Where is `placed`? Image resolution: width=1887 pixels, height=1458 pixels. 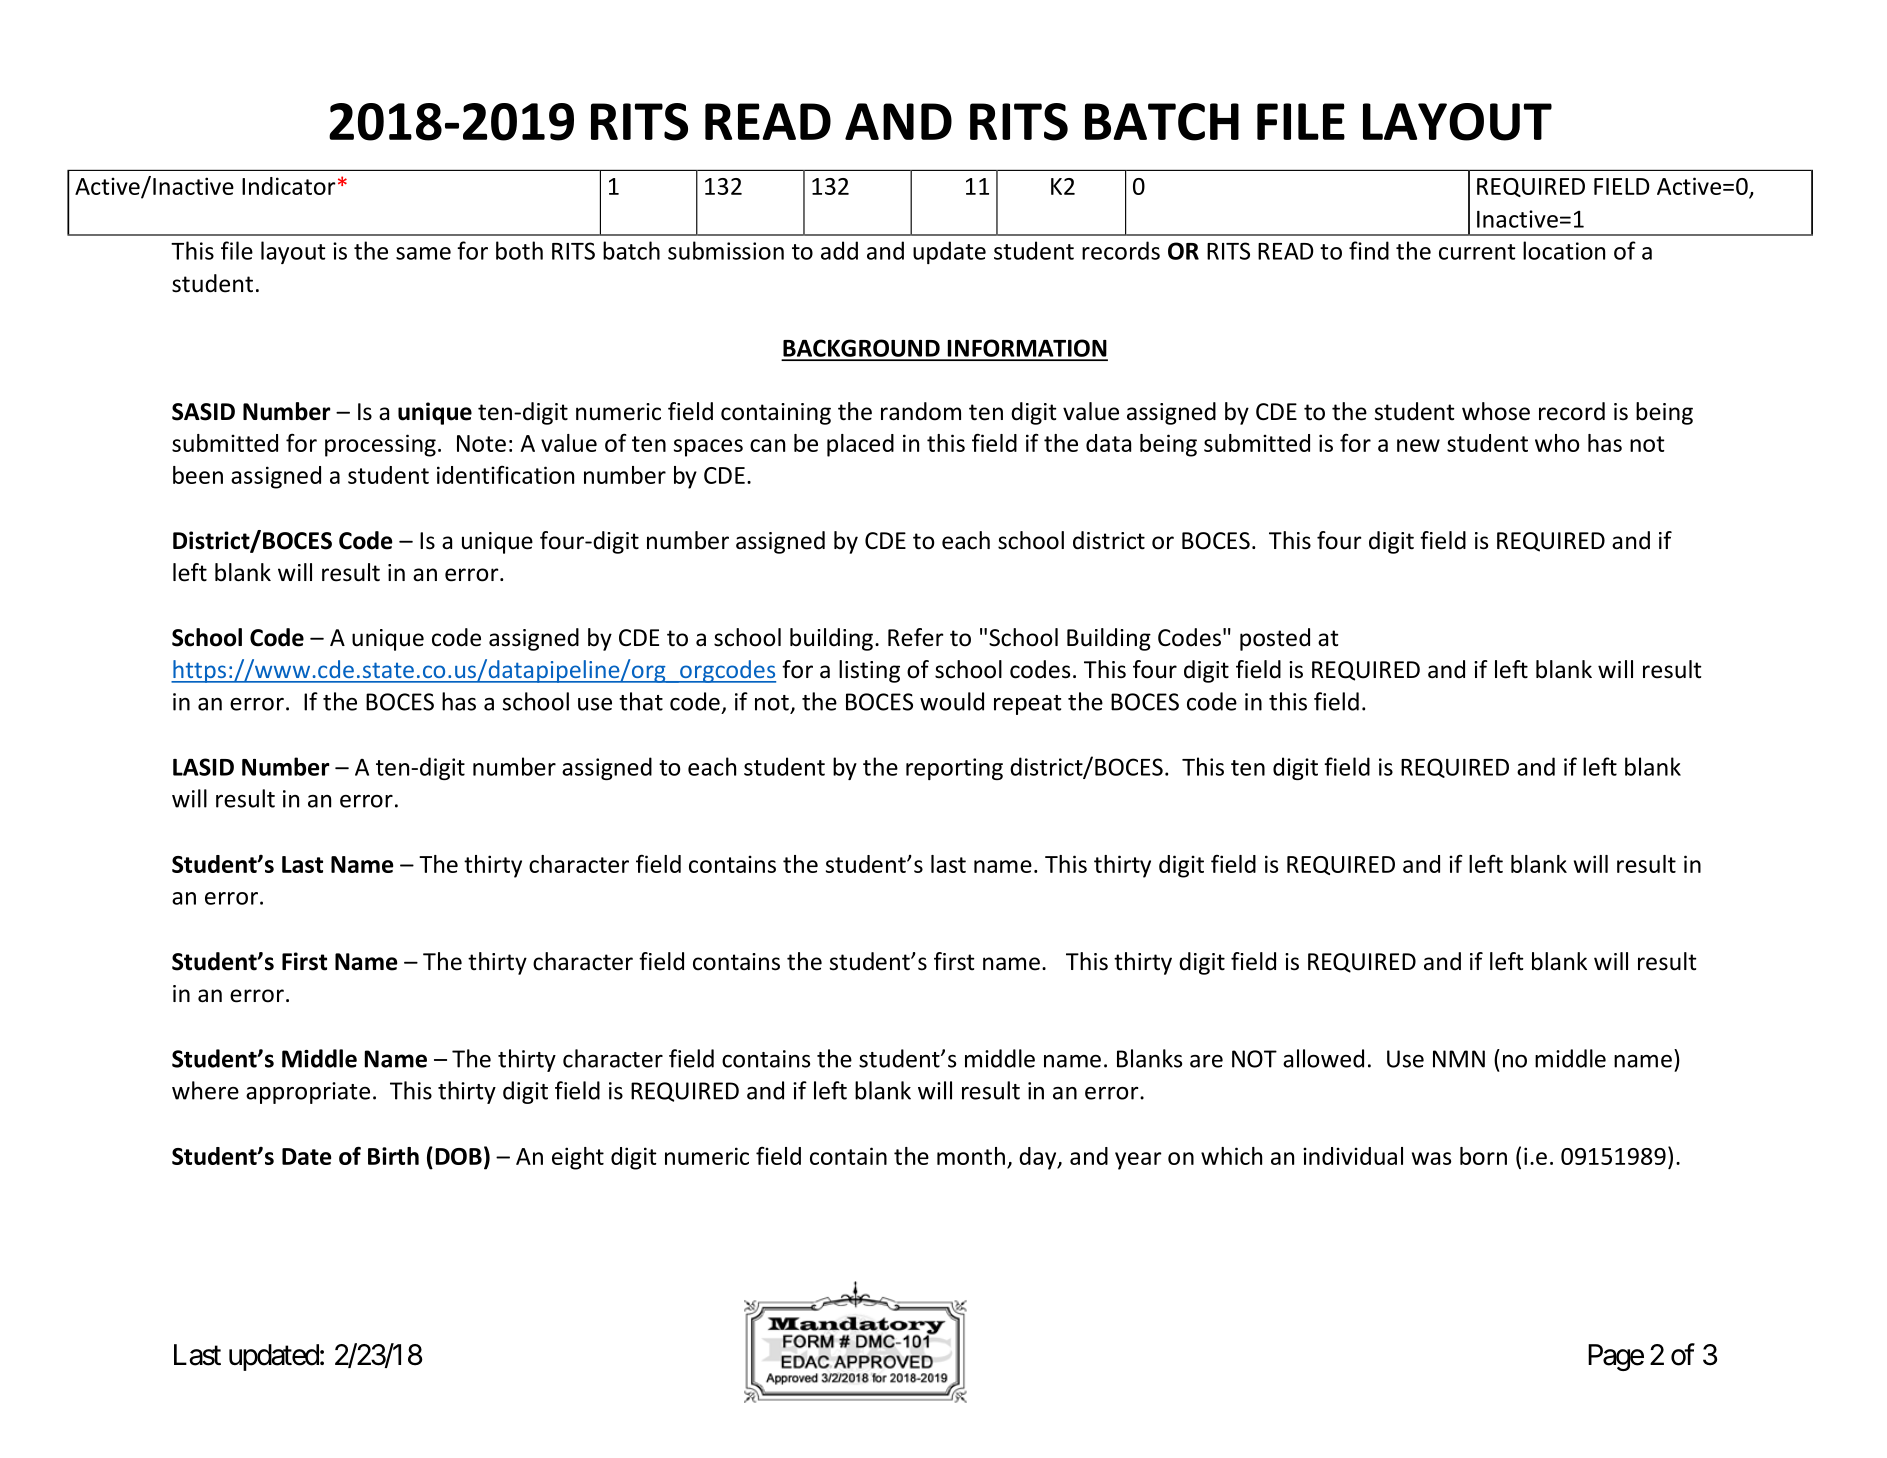
placed is located at coordinates (860, 445).
